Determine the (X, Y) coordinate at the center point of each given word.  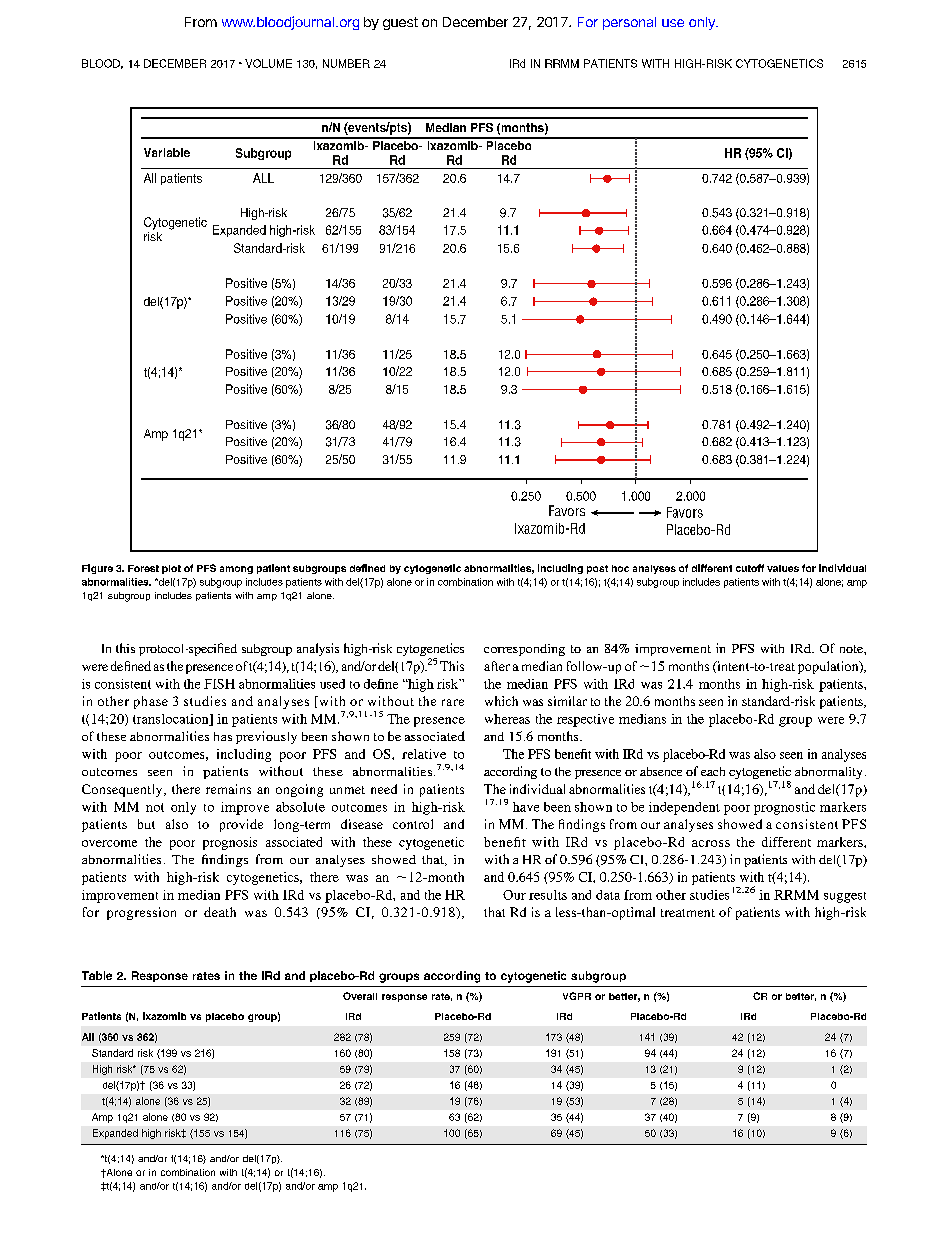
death (220, 912)
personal (629, 23)
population (829, 667)
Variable (167, 152)
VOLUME (268, 63)
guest (400, 23)
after (497, 666)
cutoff (750, 568)
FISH (219, 684)
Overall (360, 996)
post (597, 569)
